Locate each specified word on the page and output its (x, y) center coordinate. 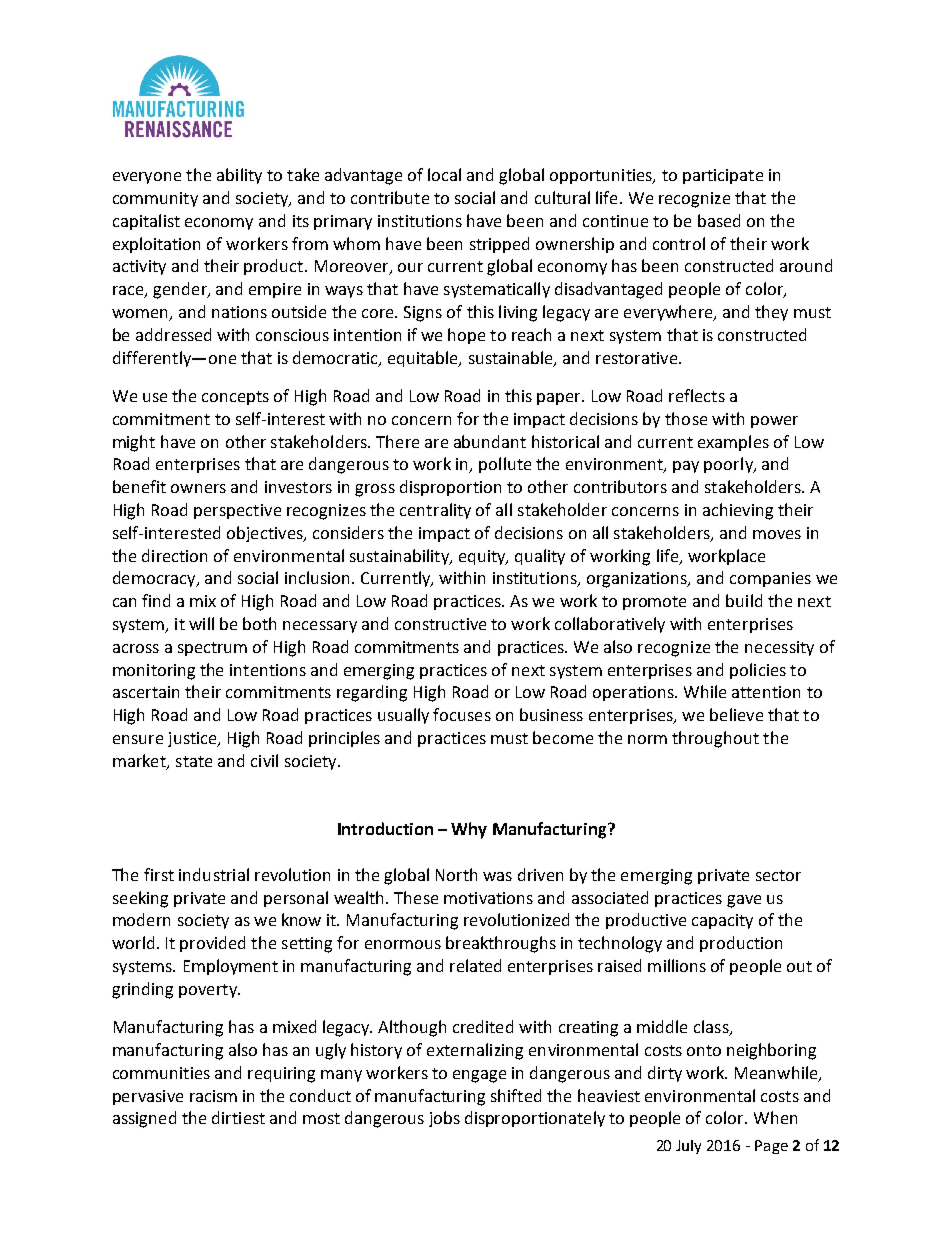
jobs (444, 1119)
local (444, 174)
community (155, 199)
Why (469, 830)
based (719, 220)
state (194, 761)
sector (778, 875)
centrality (435, 511)
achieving (738, 511)
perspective (237, 511)
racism (213, 1096)
